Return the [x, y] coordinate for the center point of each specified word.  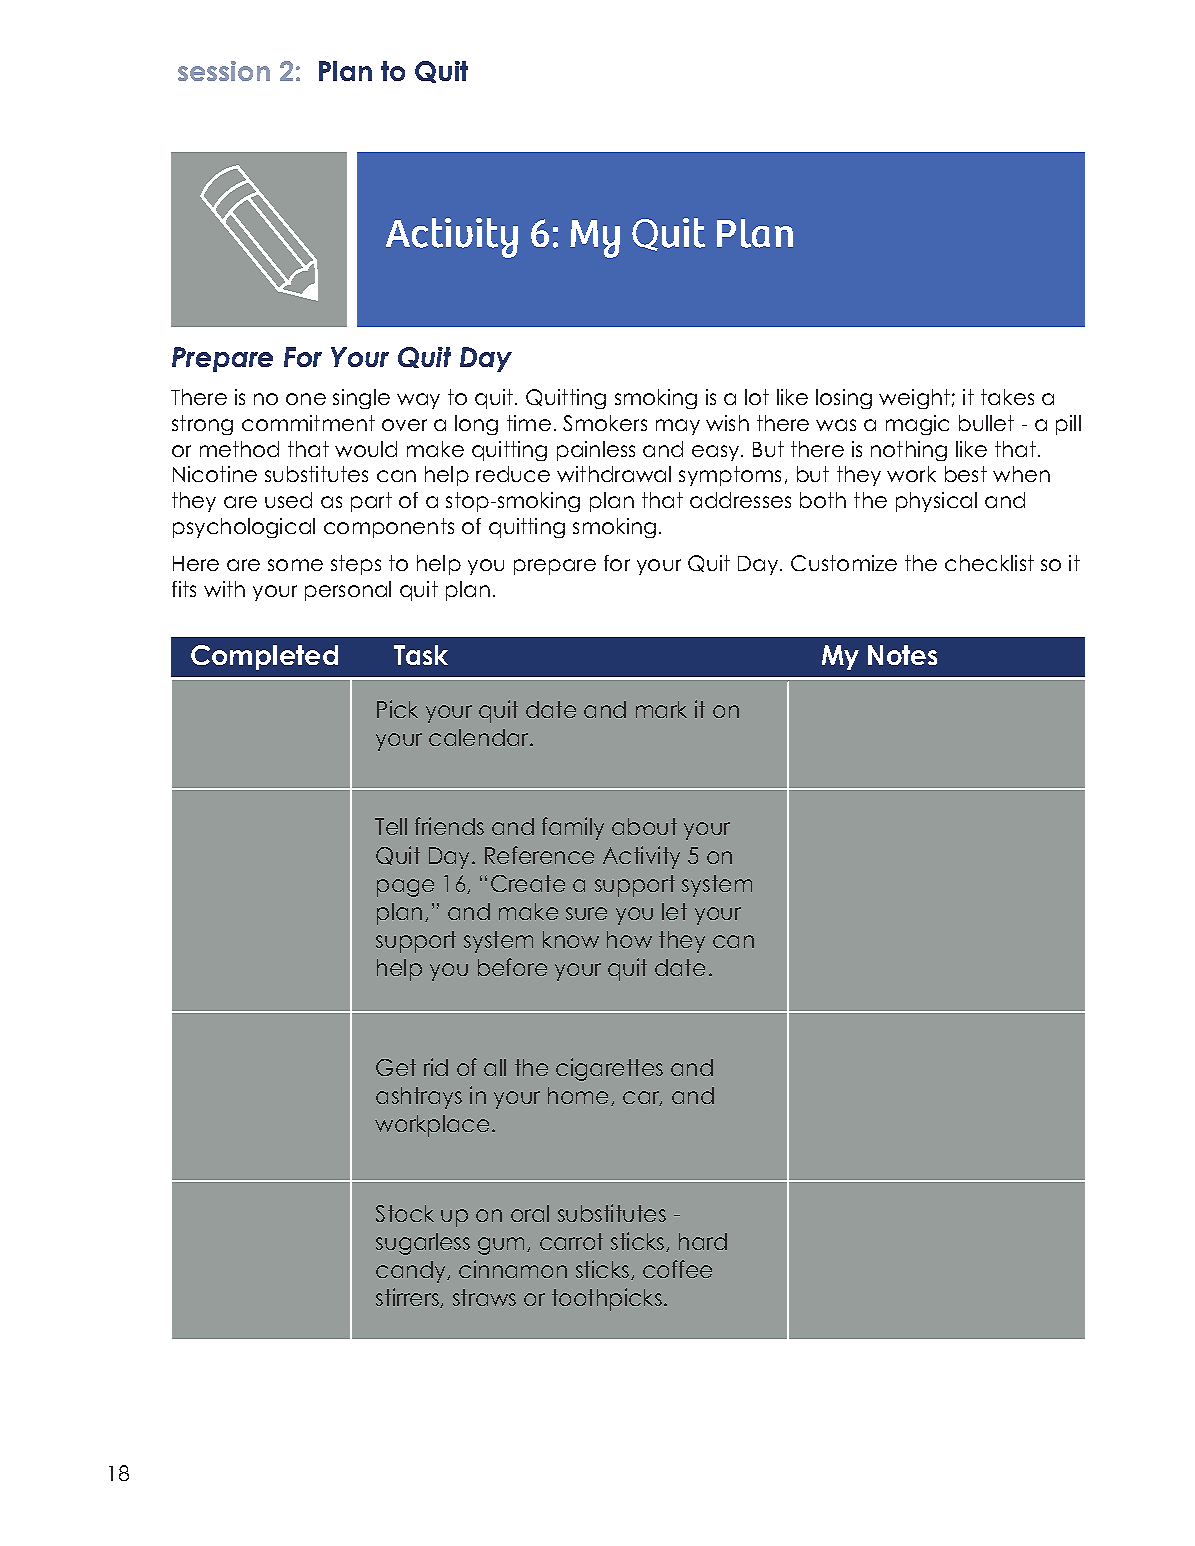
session [224, 71]
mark [661, 709]
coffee [677, 1269]
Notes [902, 655]
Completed [264, 657]
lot [757, 397]
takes [1007, 397]
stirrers [408, 1298]
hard [703, 1241]
